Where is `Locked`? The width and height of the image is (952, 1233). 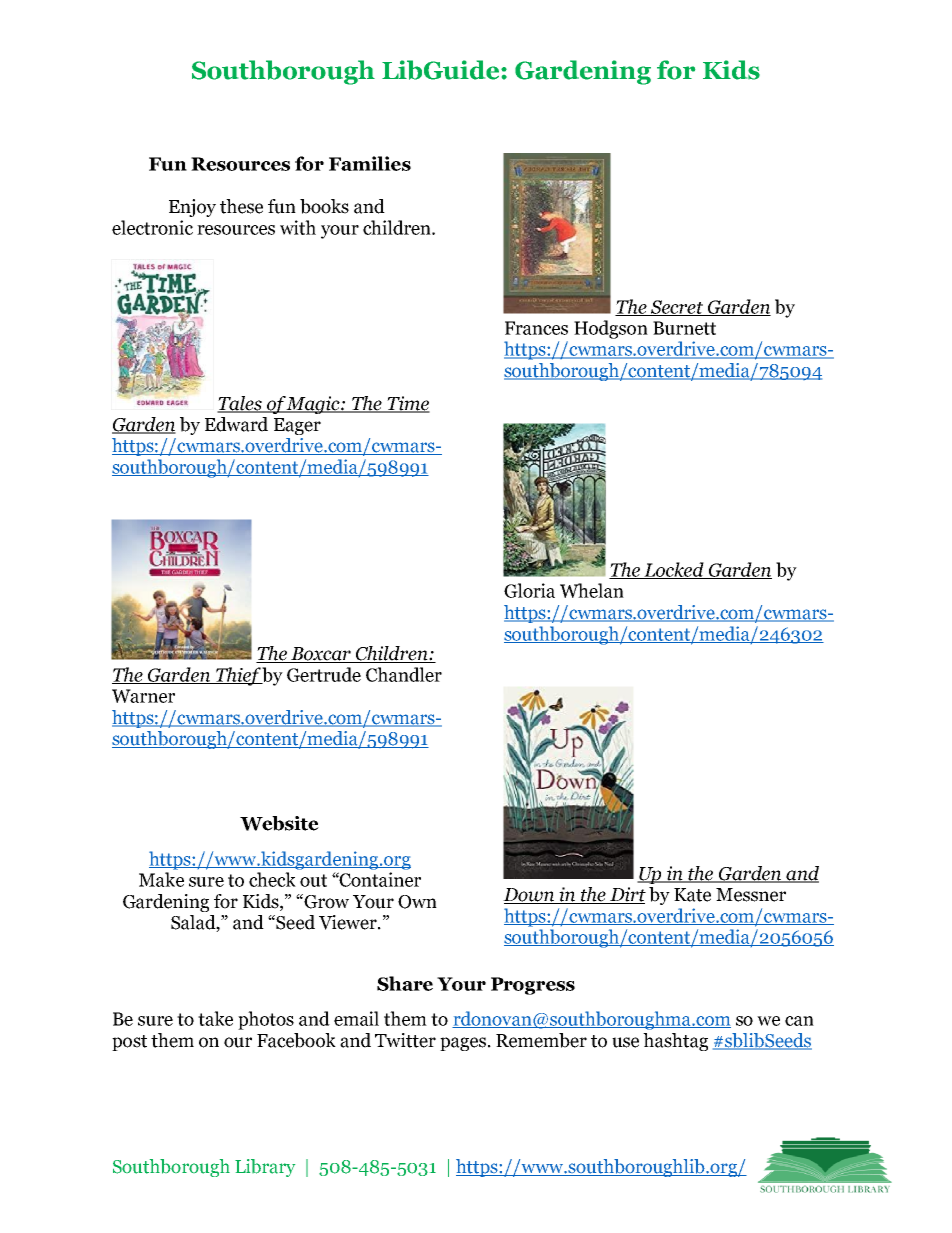
Locked is located at coordinates (674, 570).
